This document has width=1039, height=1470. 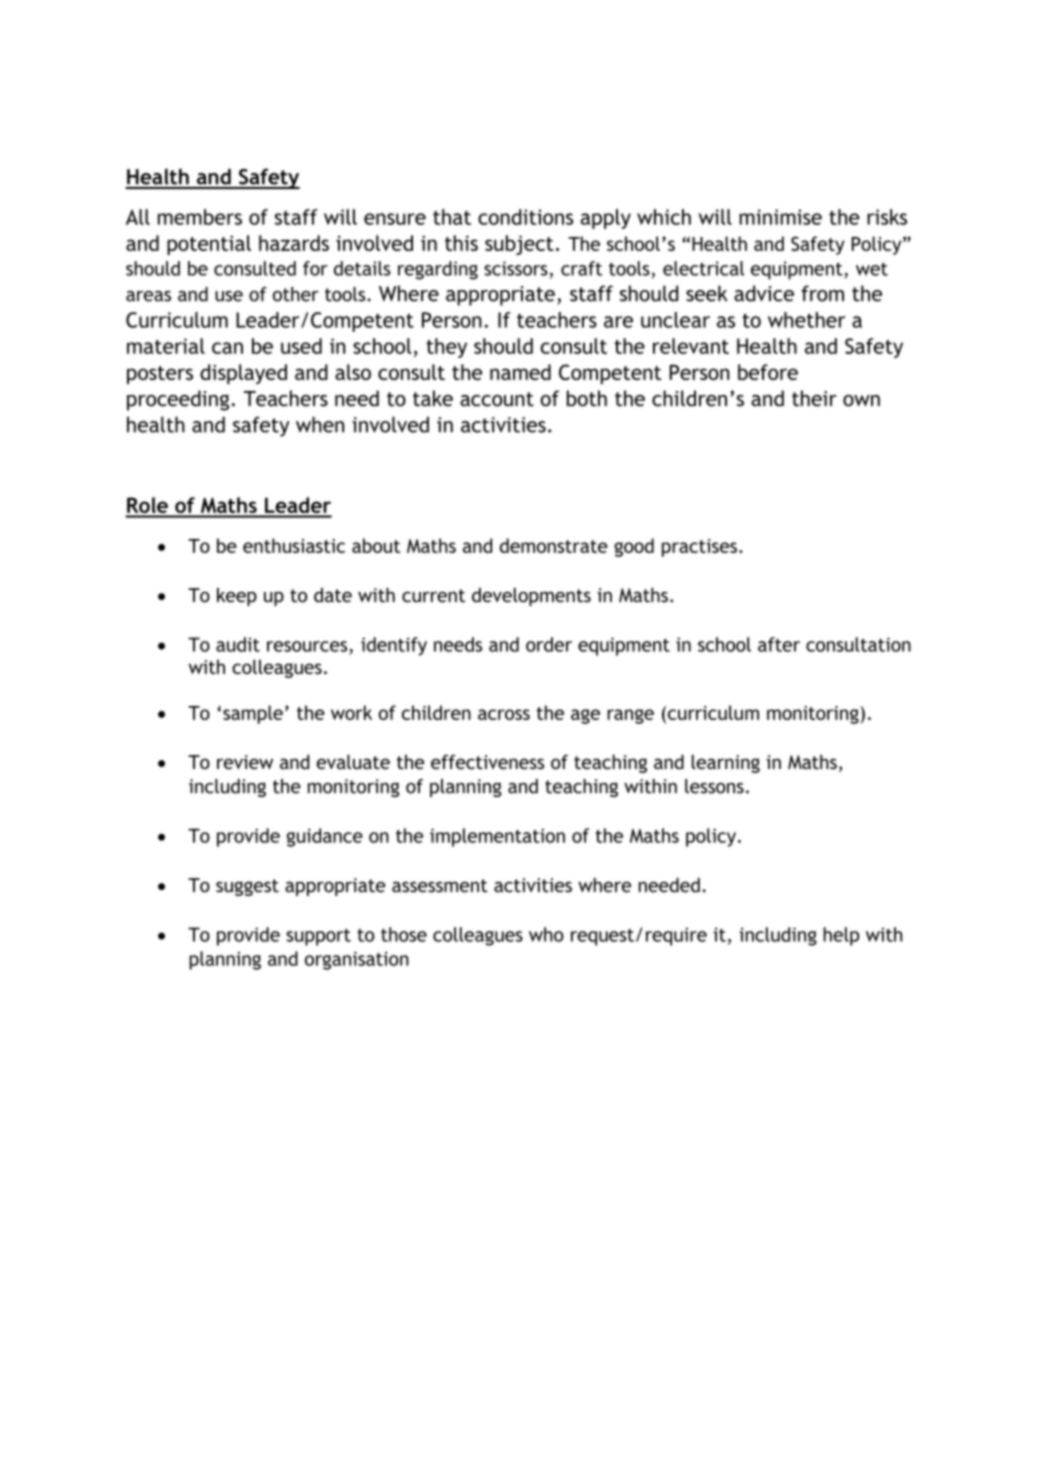 I want to click on who, so click(x=546, y=934).
